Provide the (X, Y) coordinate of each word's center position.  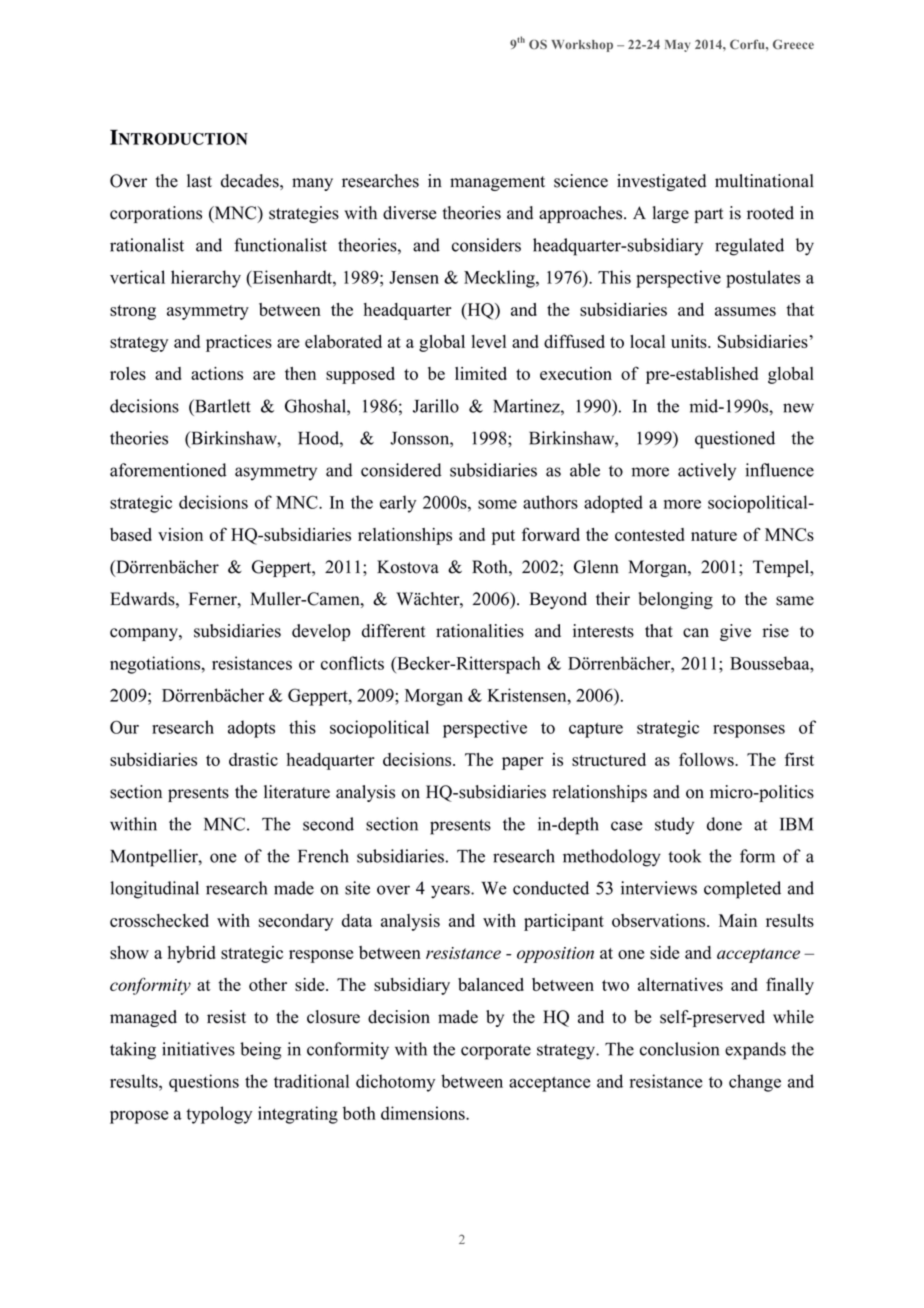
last (199, 181)
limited (481, 373)
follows (707, 759)
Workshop (582, 46)
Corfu (748, 44)
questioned (735, 440)
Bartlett (222, 406)
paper (523, 763)
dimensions (424, 1113)
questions (204, 1083)
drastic (253, 759)
